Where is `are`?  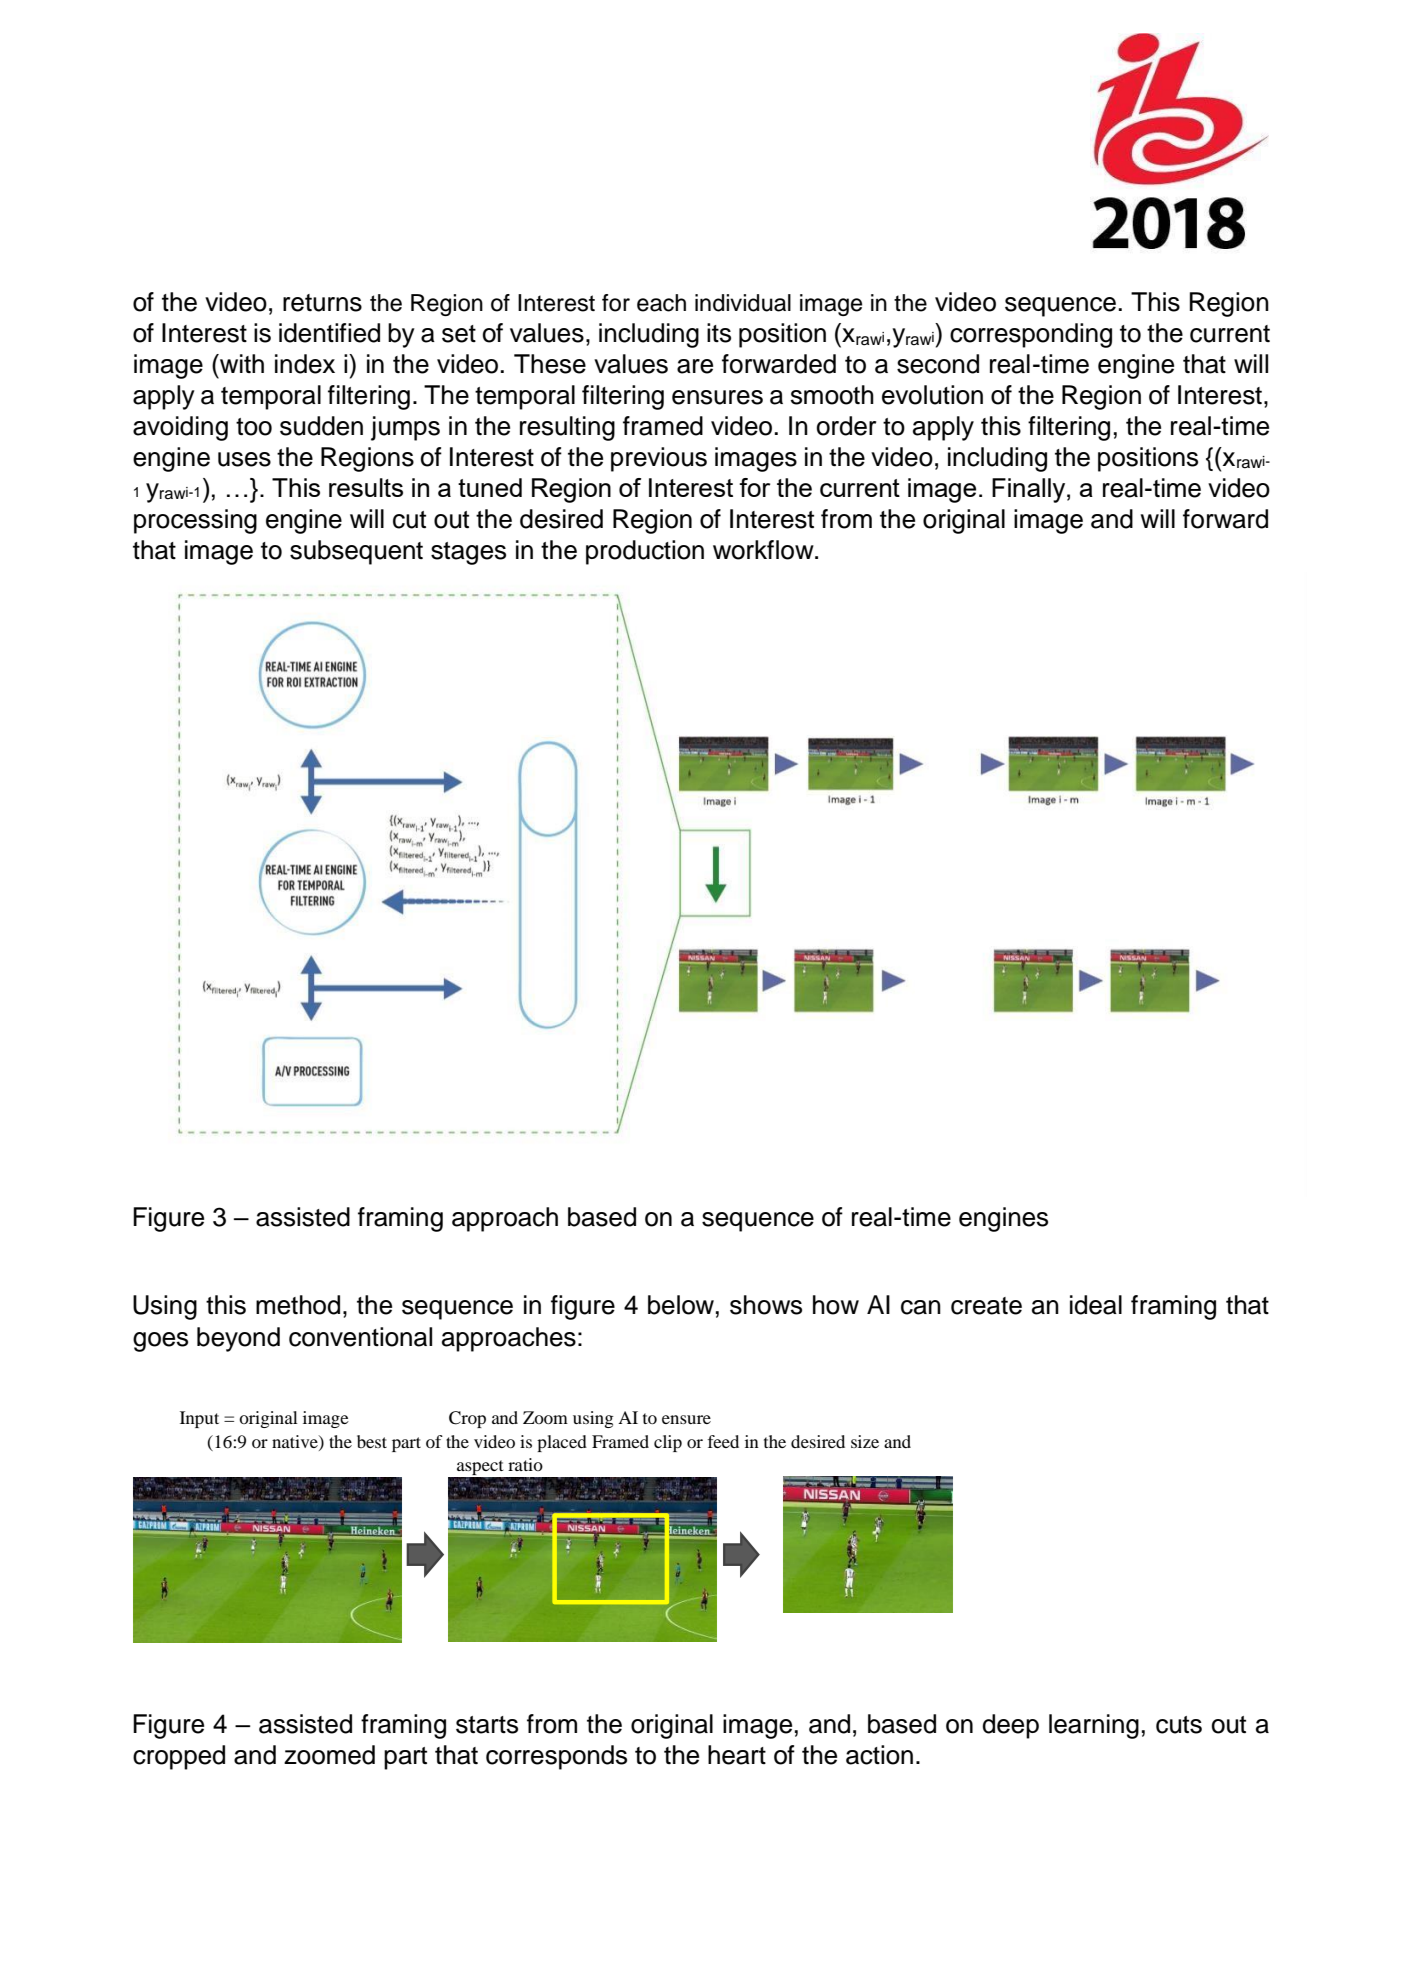
are is located at coordinates (695, 366).
